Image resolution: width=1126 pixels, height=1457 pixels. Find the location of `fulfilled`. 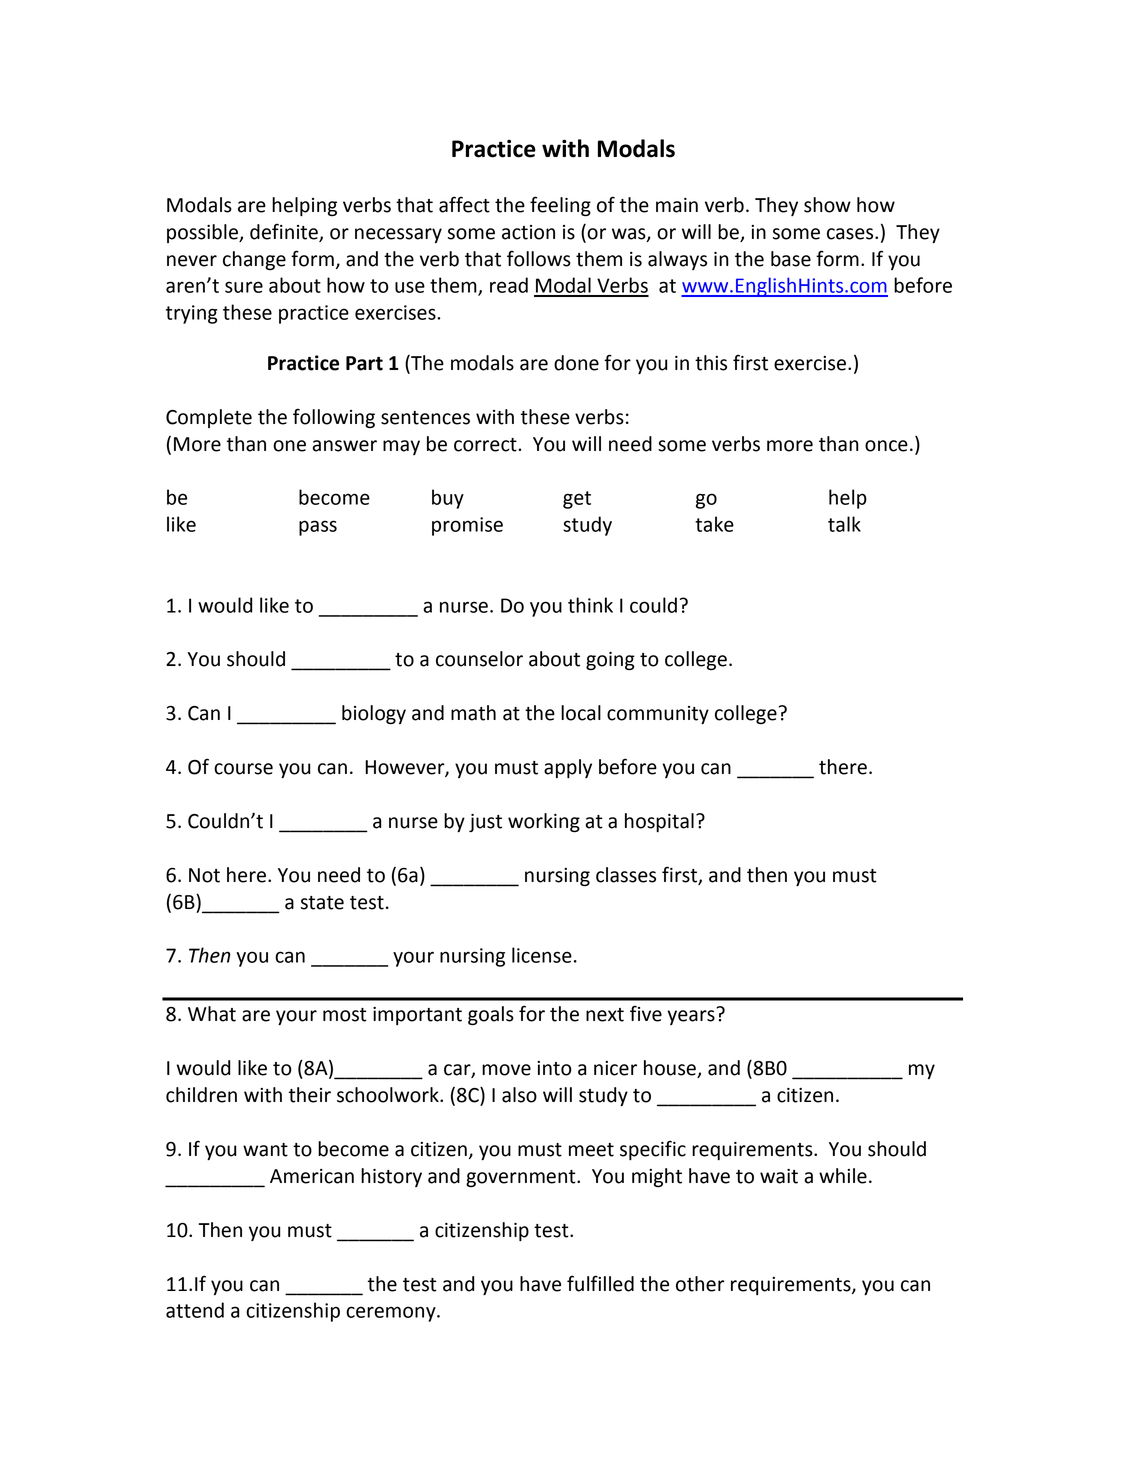

fulfilled is located at coordinates (600, 1283).
